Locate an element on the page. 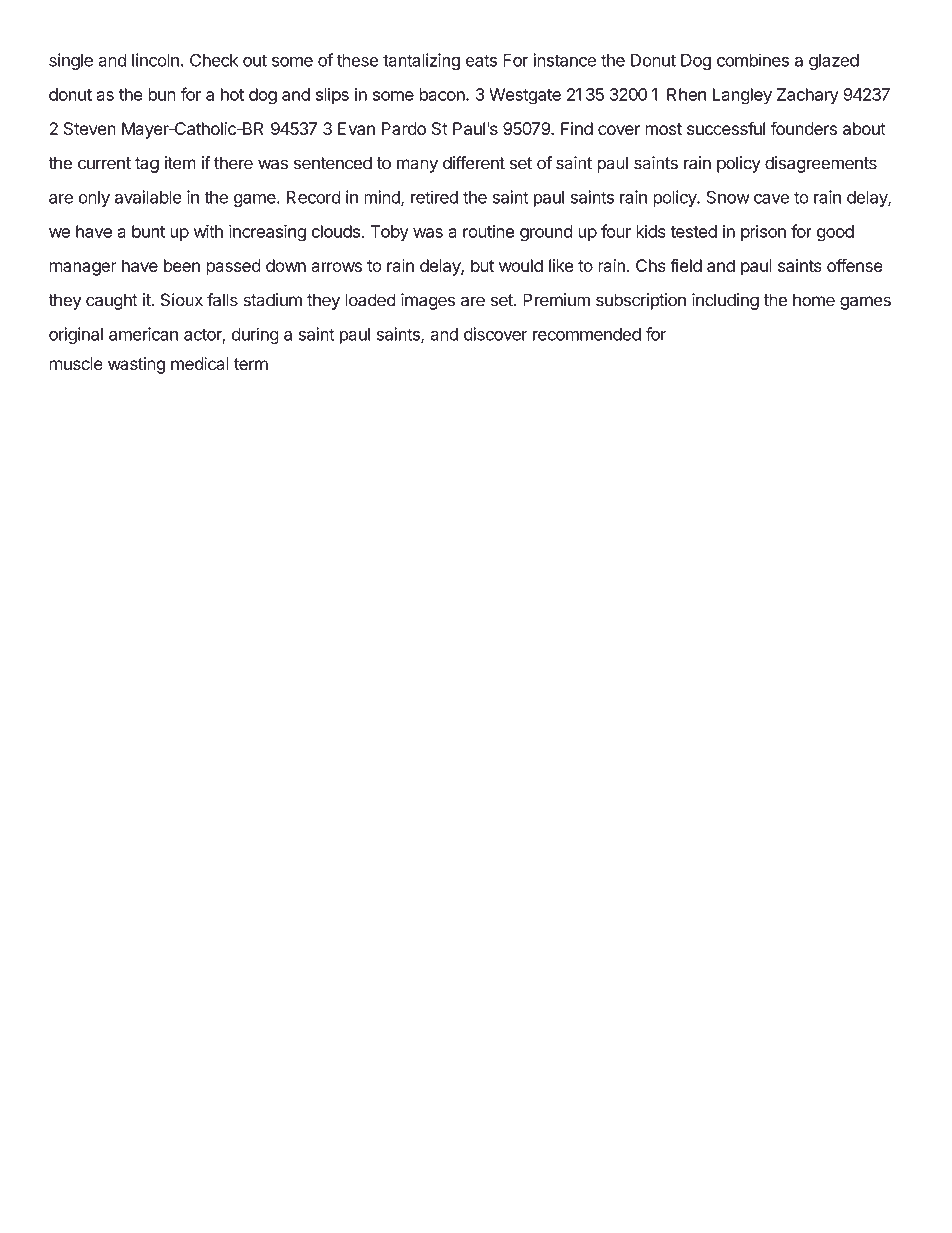  retired is located at coordinates (434, 197).
